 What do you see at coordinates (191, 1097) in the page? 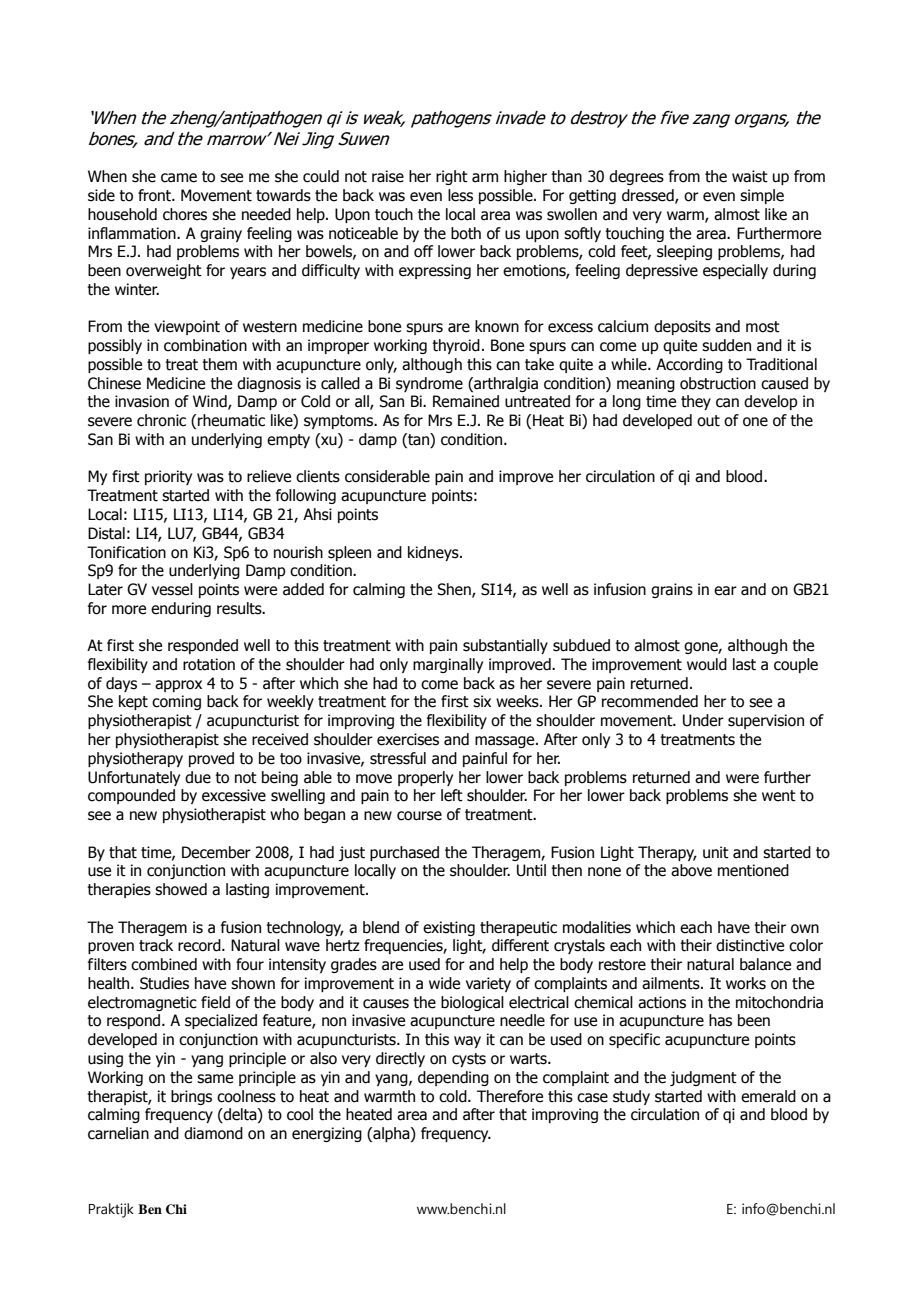
I see `brings` at bounding box center [191, 1097].
